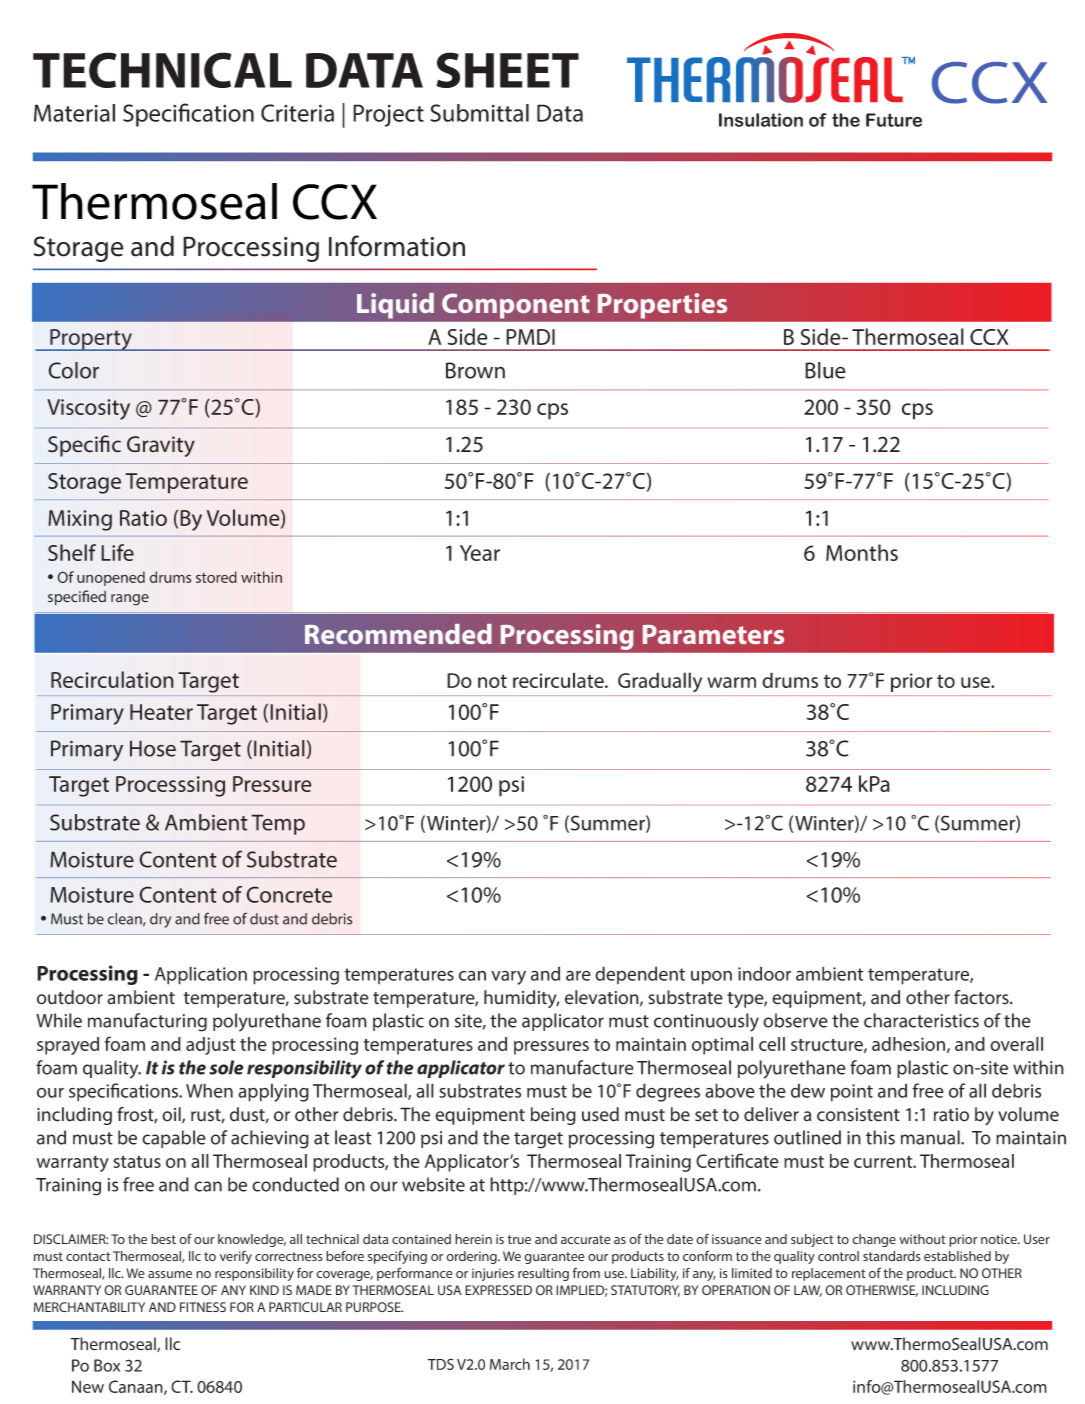 This screenshot has height=1404, width=1085. I want to click on Submittal, so click(479, 113).
